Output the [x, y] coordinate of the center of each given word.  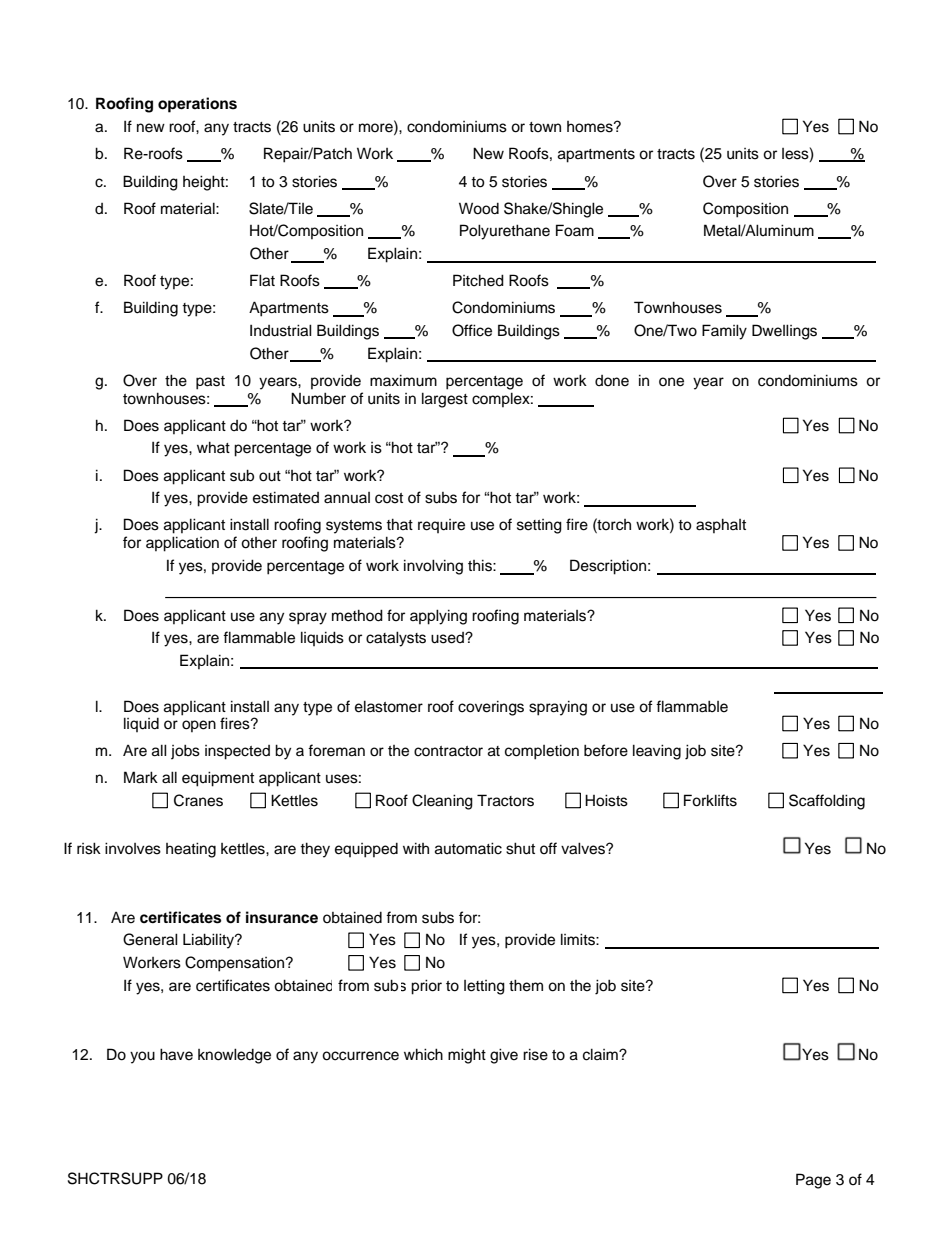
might [467, 1056]
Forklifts [710, 800]
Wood [479, 208]
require [441, 526]
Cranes [198, 800]
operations [197, 105]
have [176, 1054]
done [612, 381]
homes [591, 127]
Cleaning [442, 802]
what [213, 447]
